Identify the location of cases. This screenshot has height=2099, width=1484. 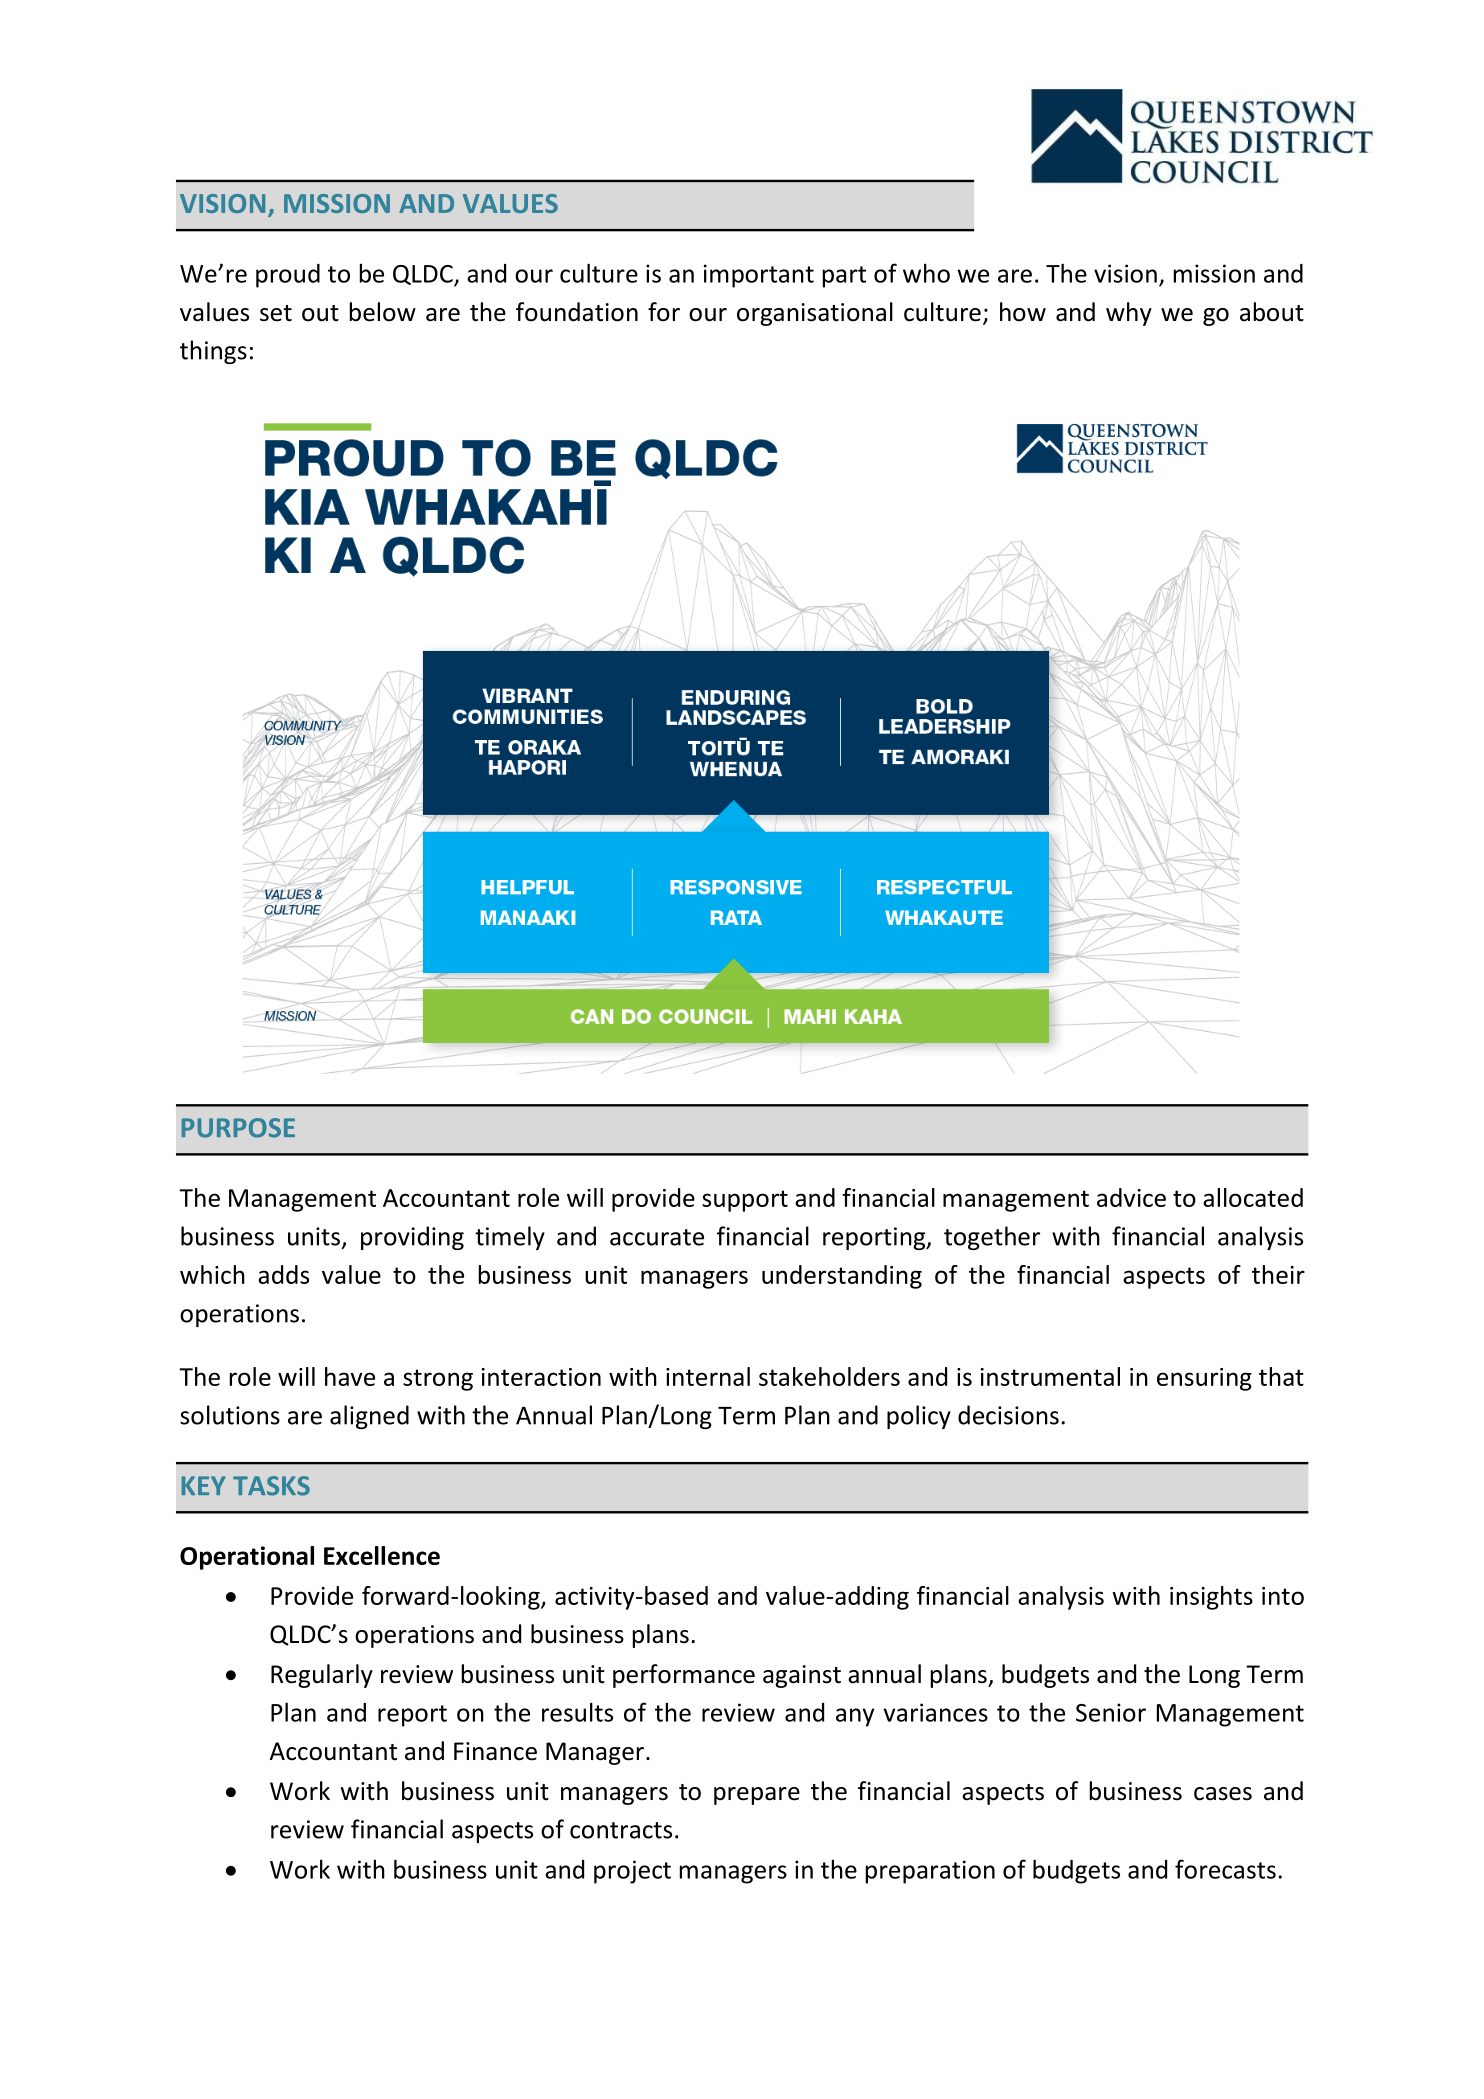
(1223, 1794).
